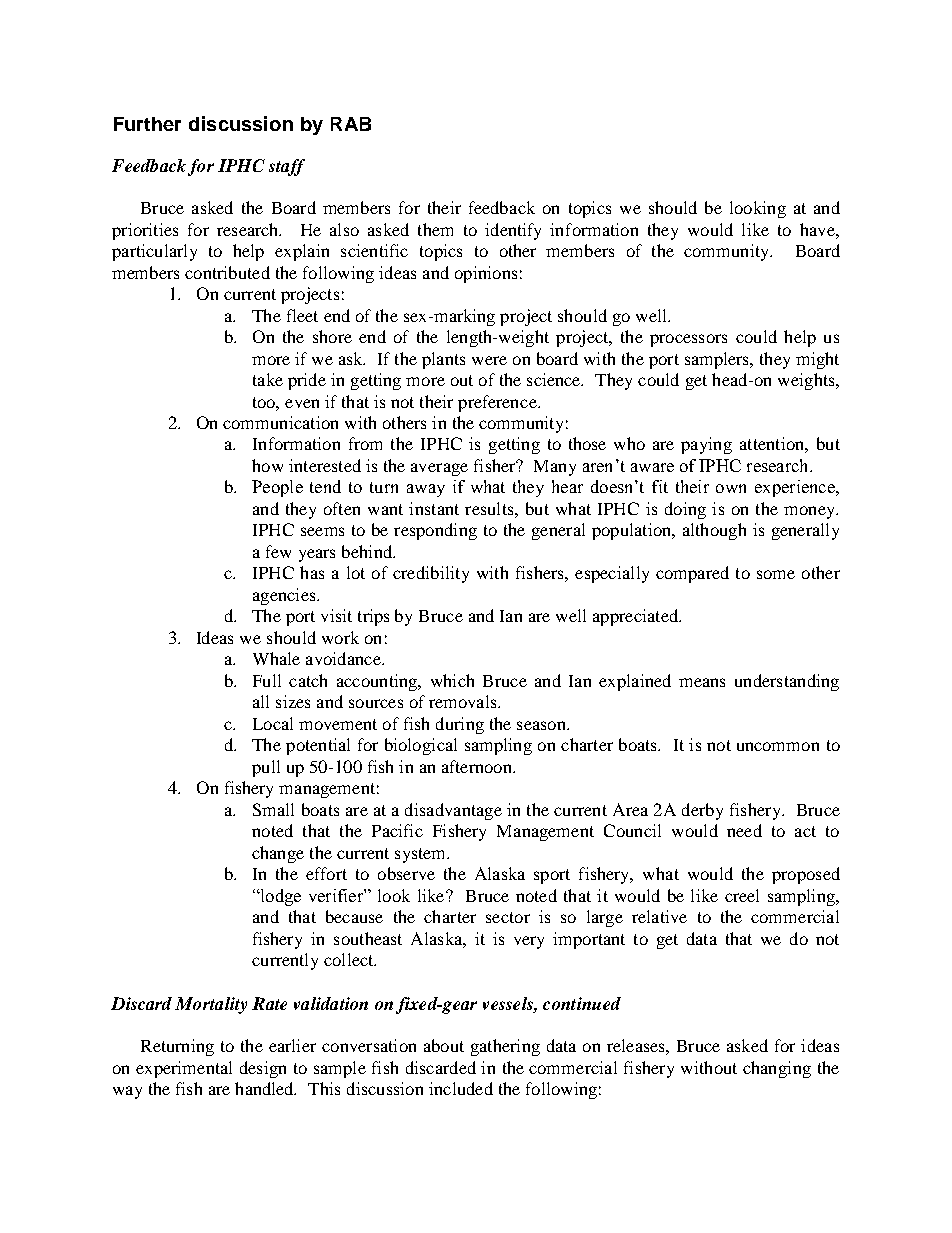  I want to click on take, so click(268, 379).
